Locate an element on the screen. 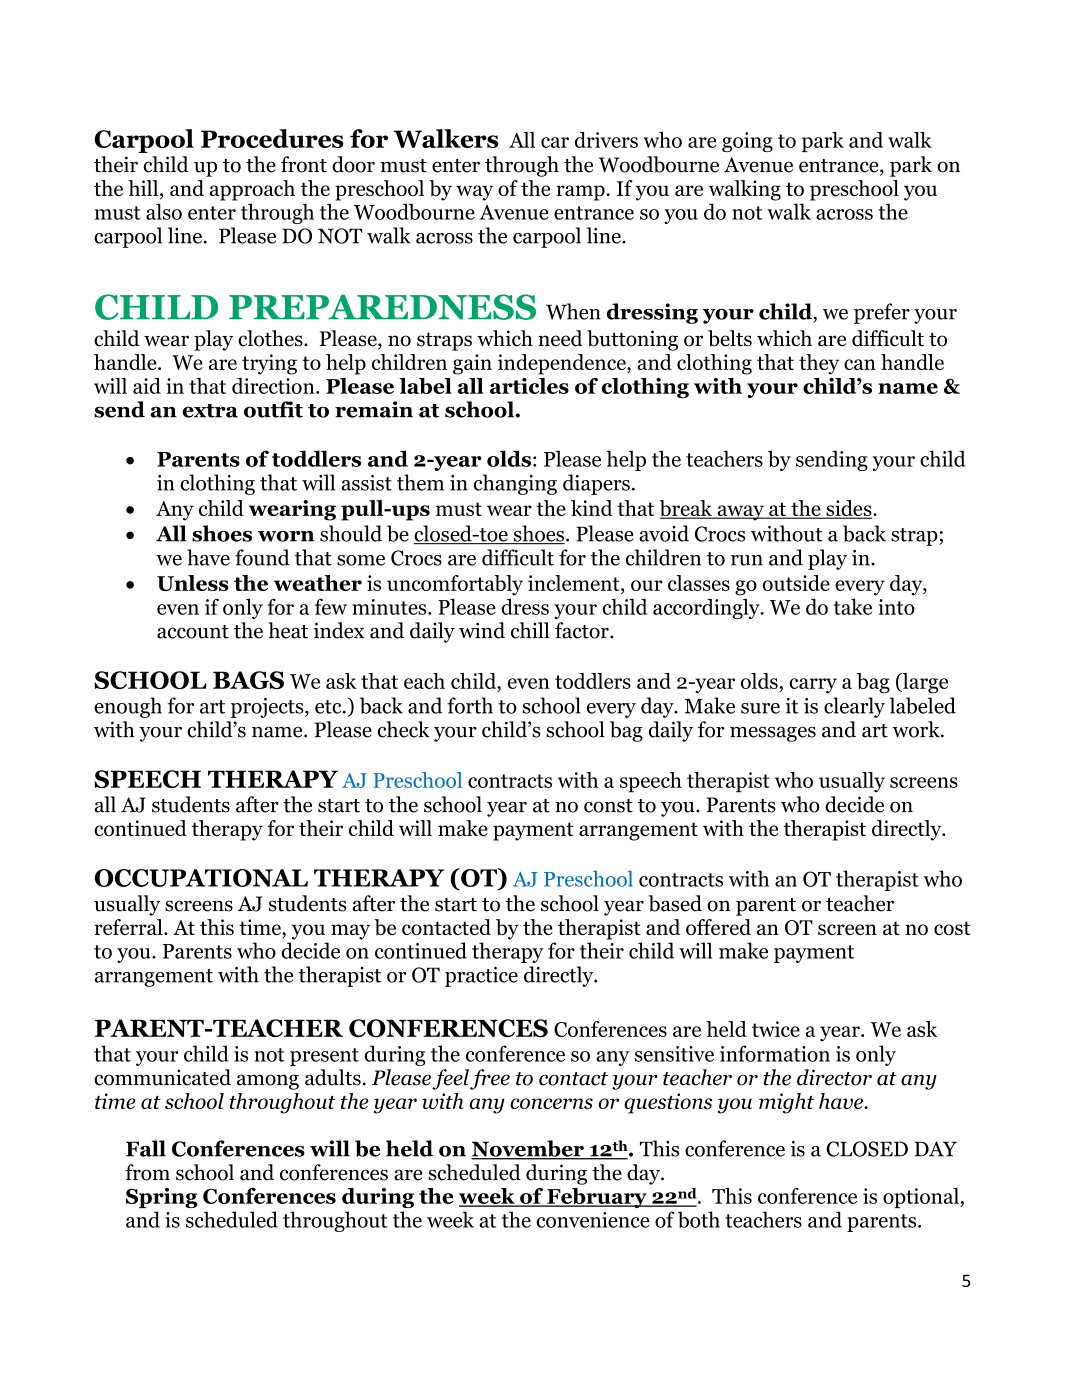 The height and width of the screenshot is (1378, 1065). twice is located at coordinates (776, 1029).
